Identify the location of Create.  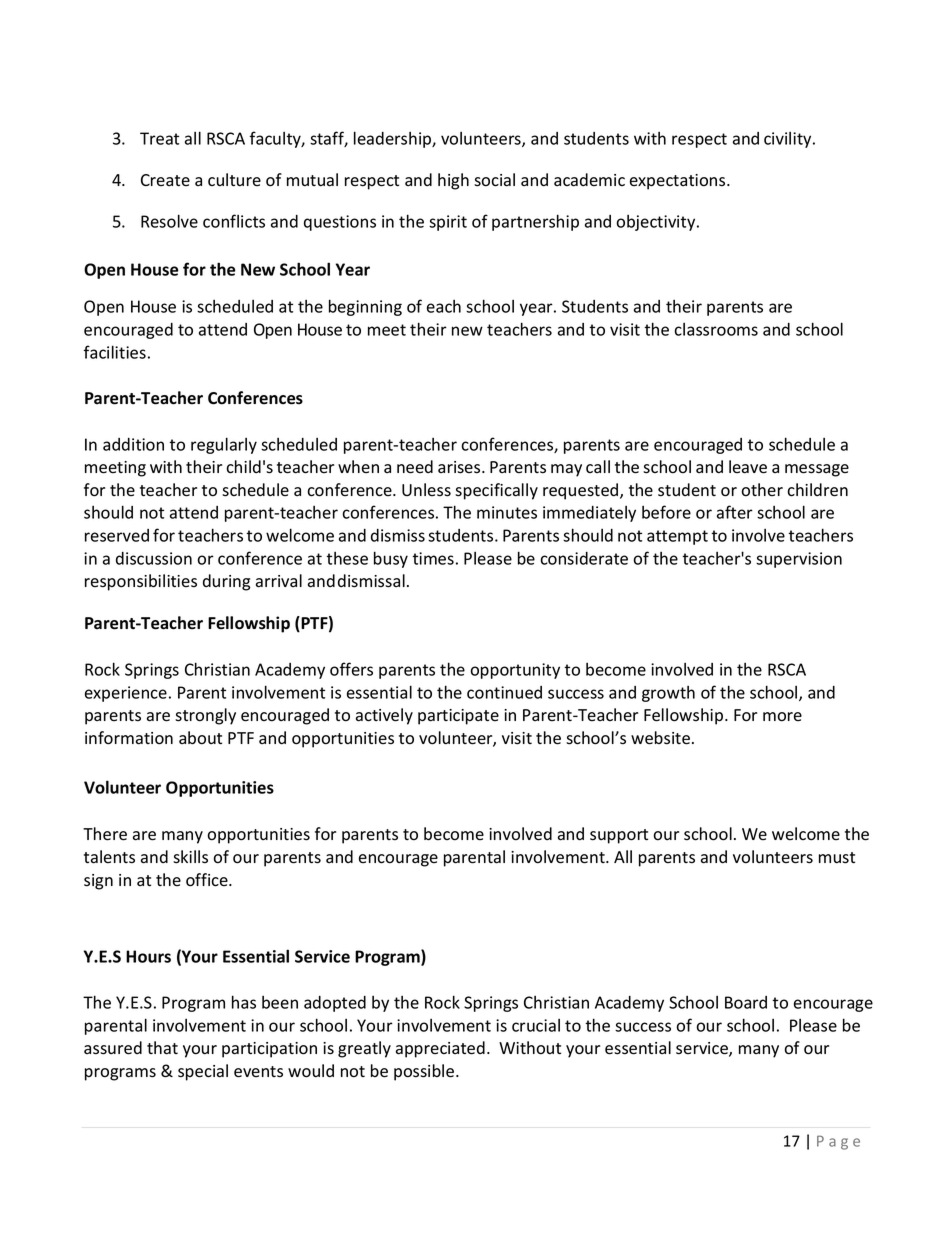
(165, 180).
